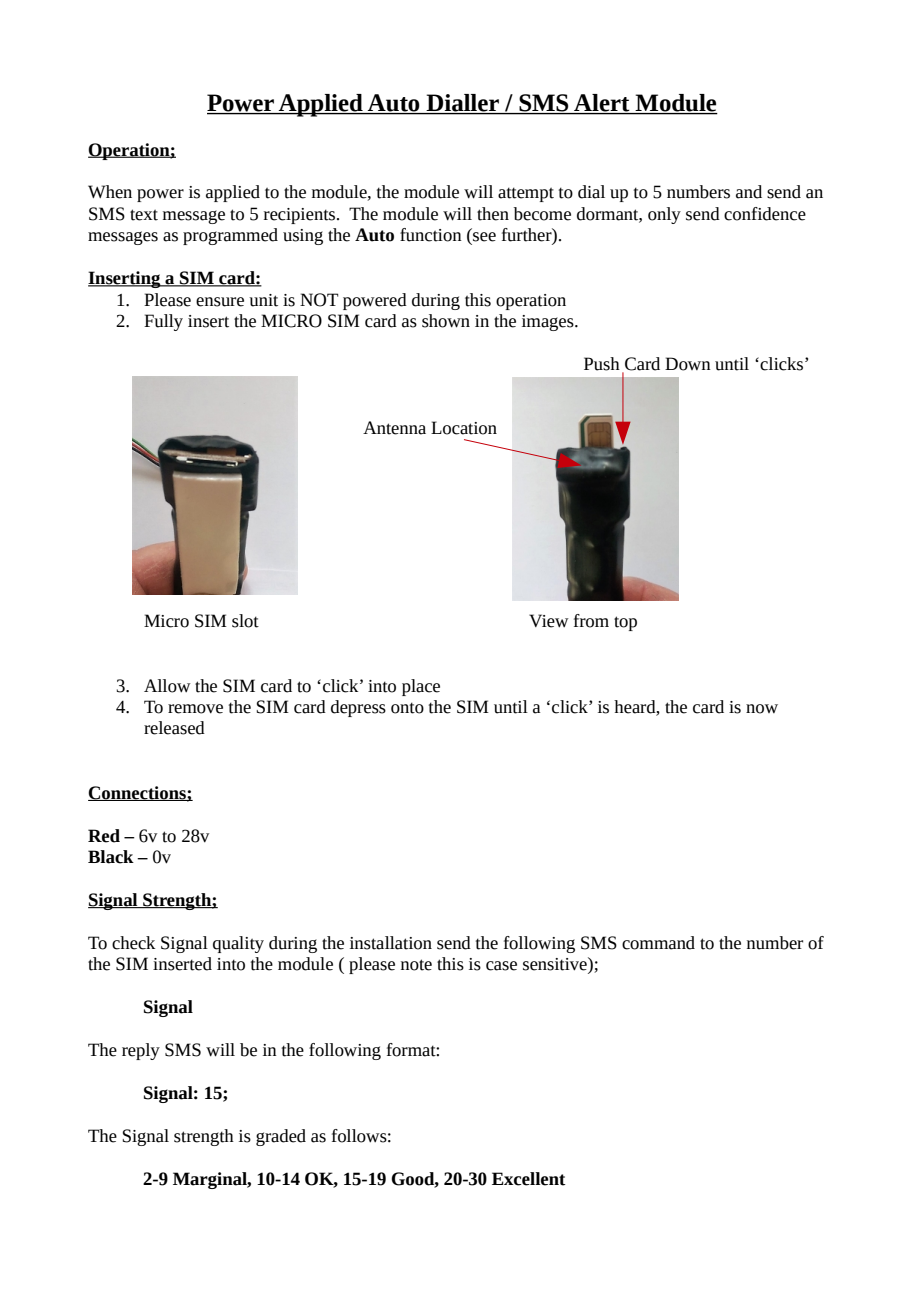  What do you see at coordinates (493, 214) in the screenshot?
I see `then` at bounding box center [493, 214].
